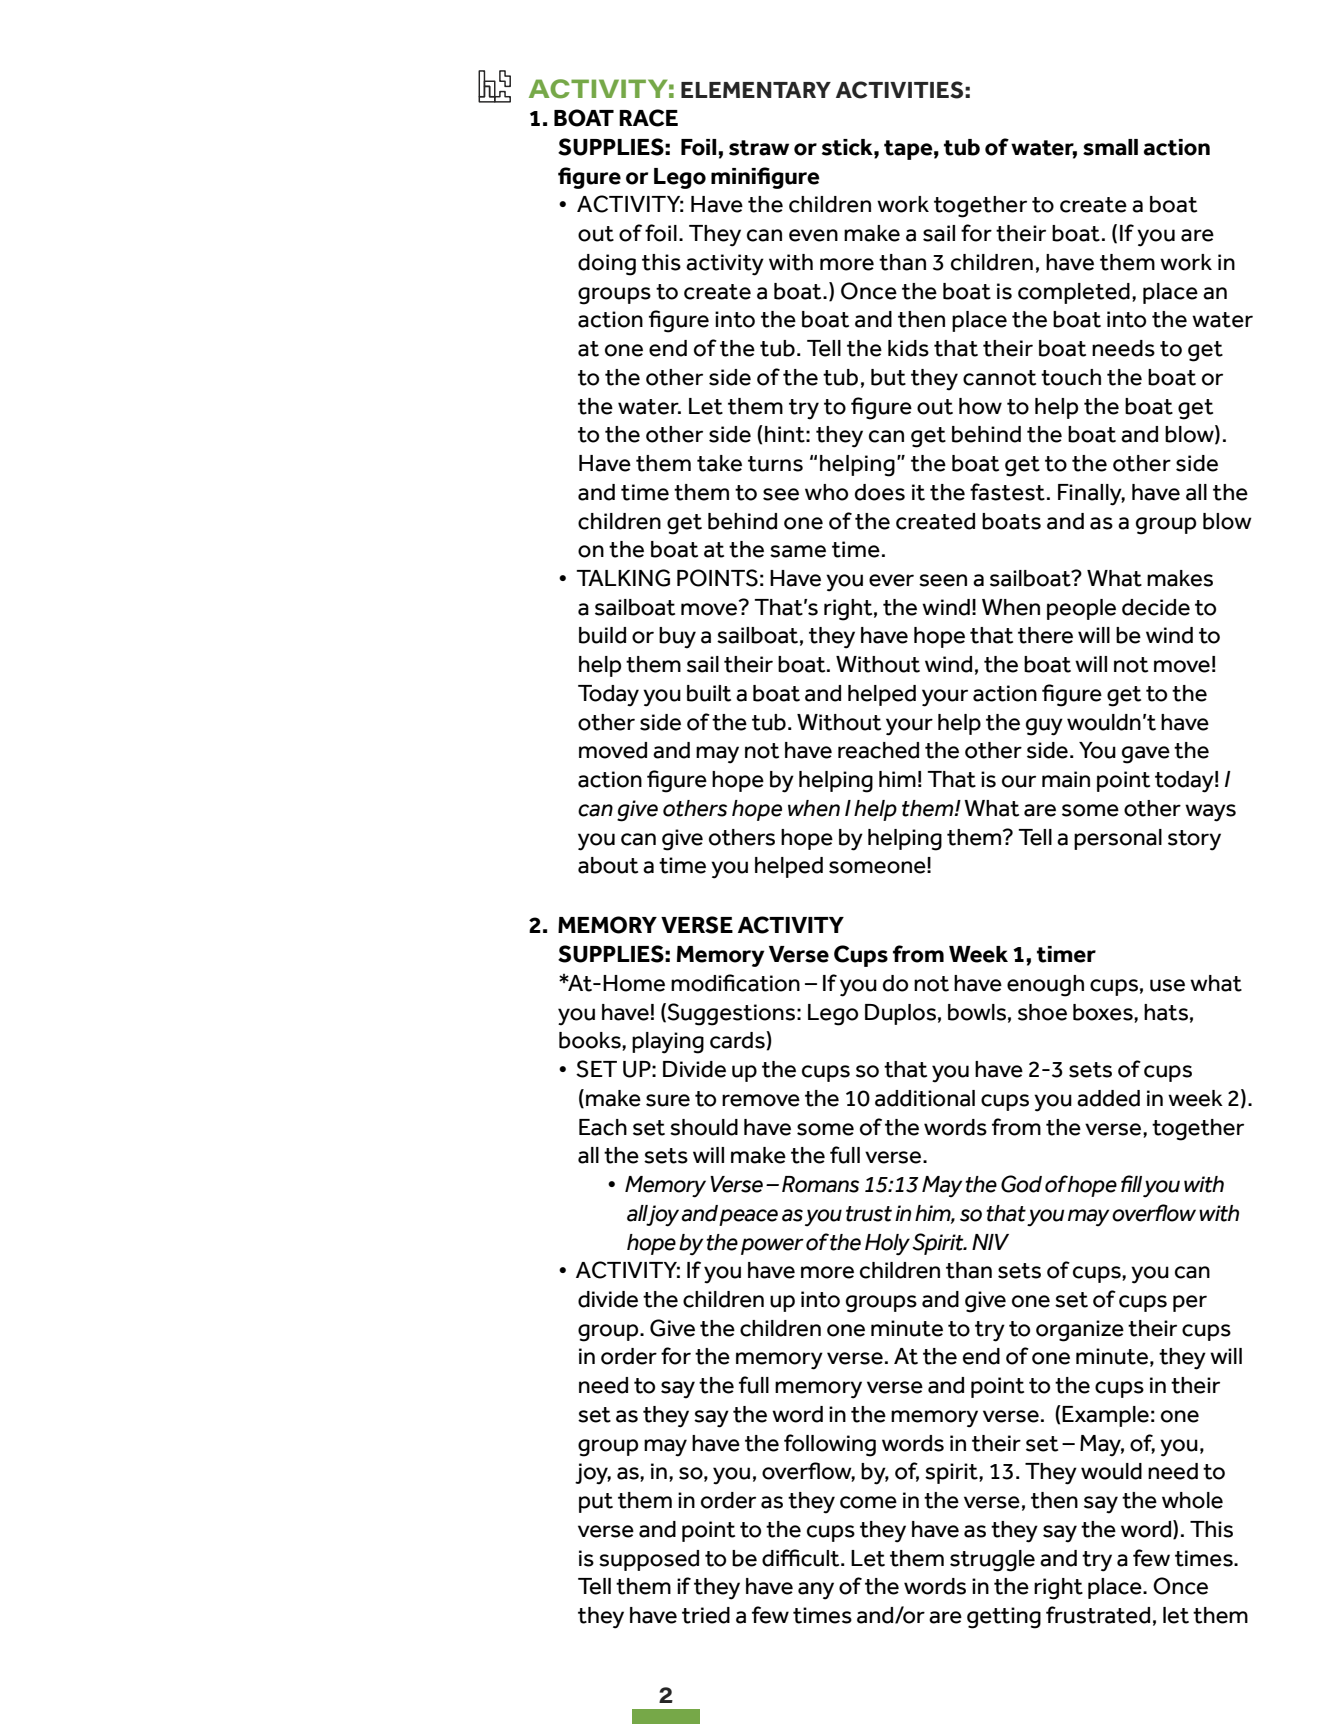 This document has height=1724, width=1332. Describe the element at coordinates (1098, 1615) in the document. I see `frustrated` at that location.
